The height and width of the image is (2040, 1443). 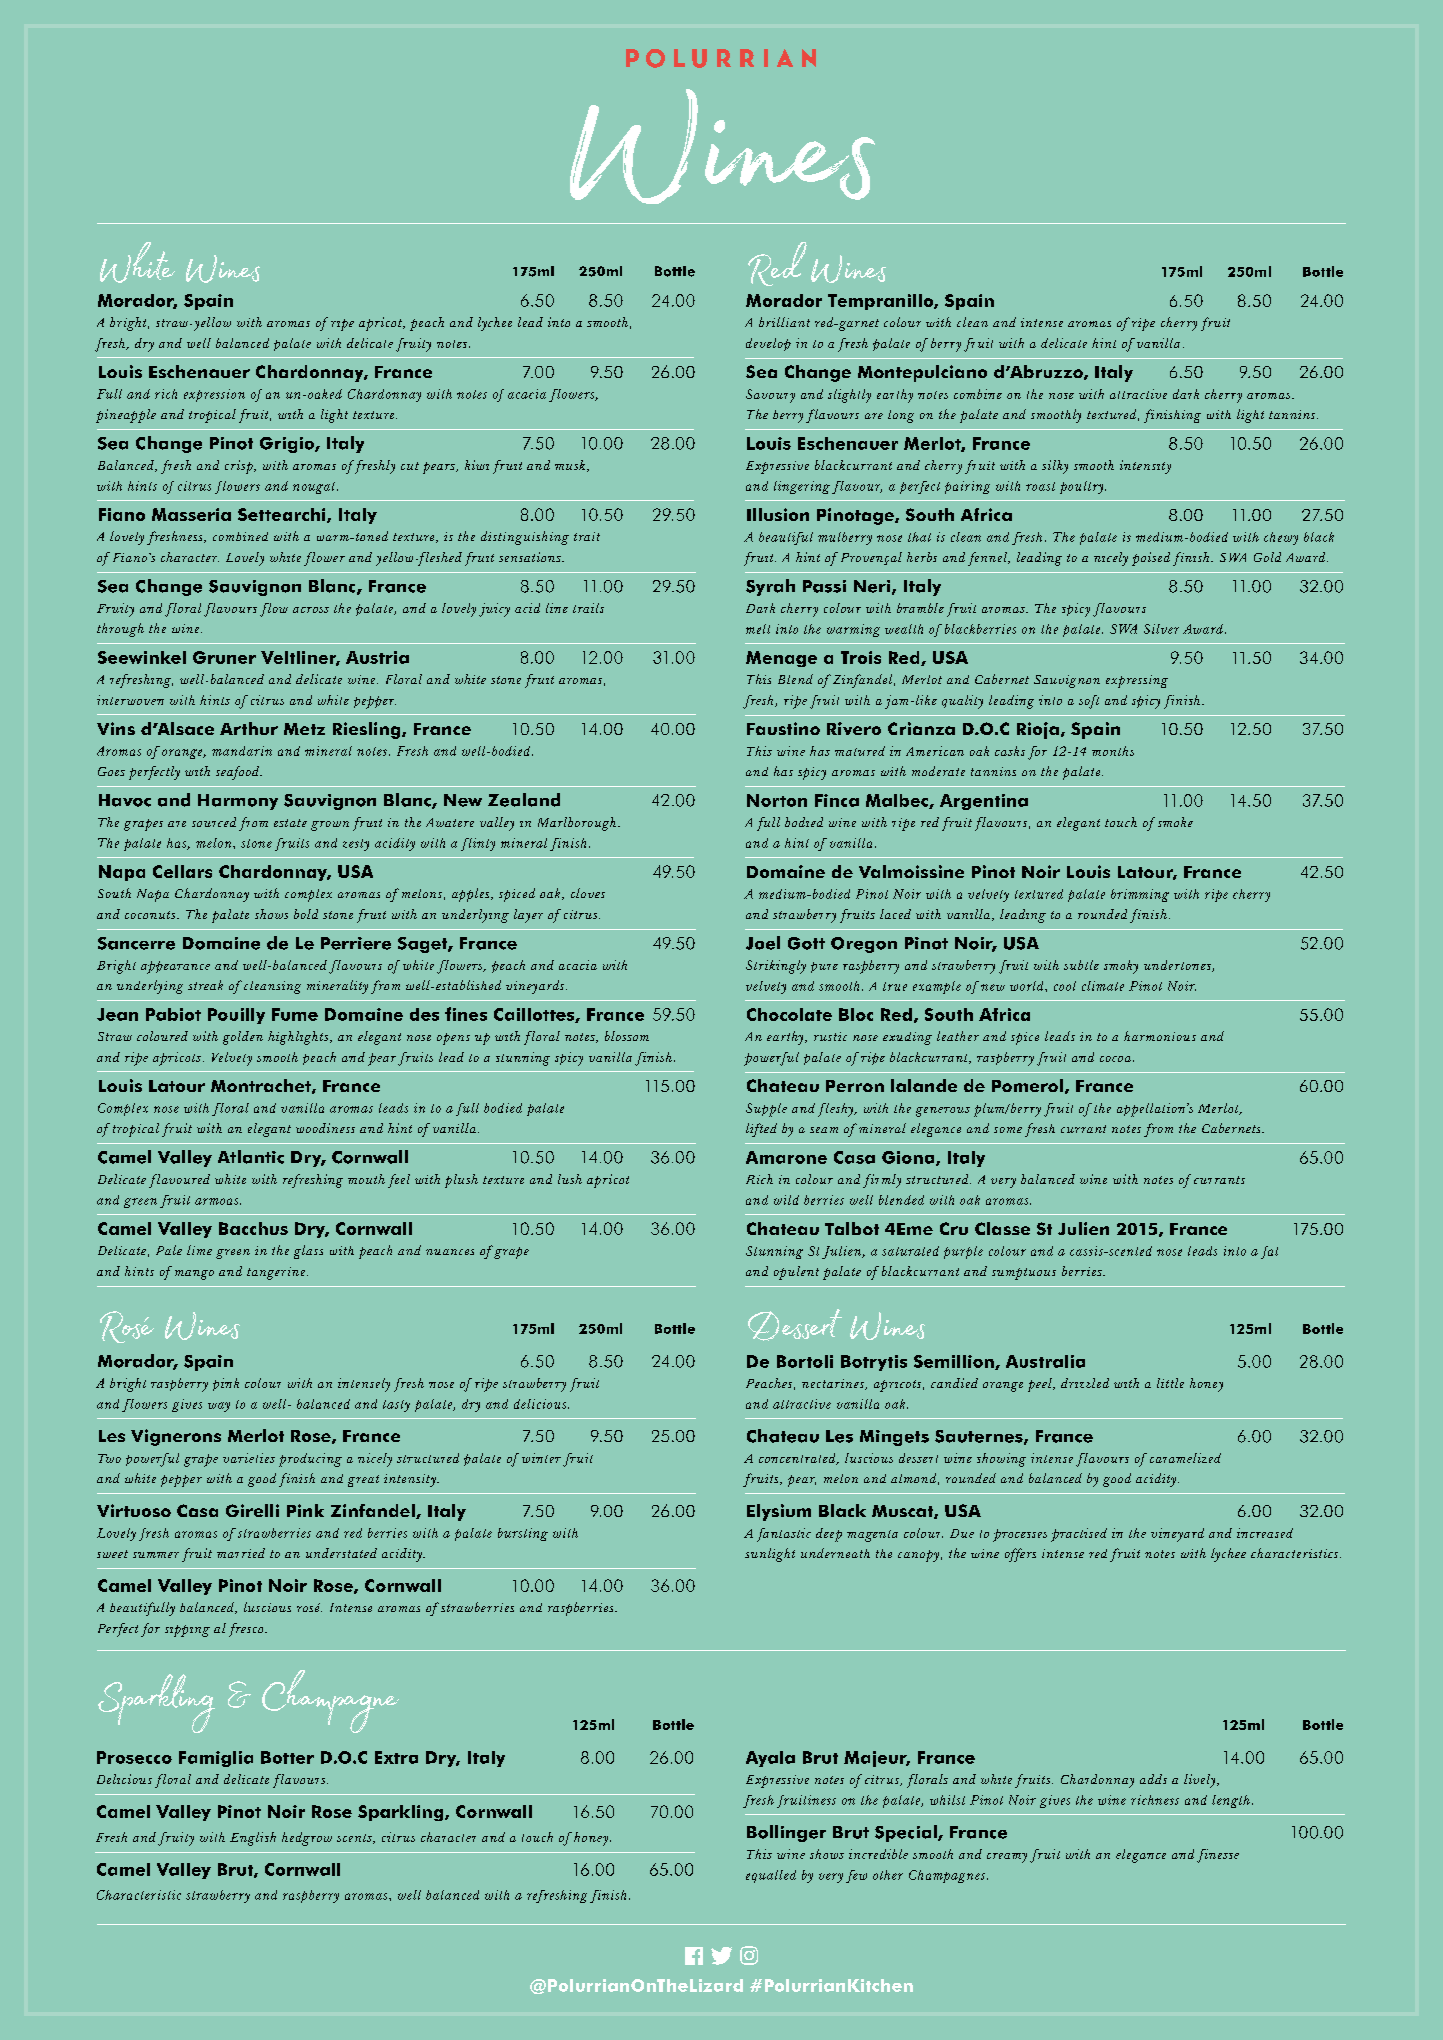 What do you see at coordinates (214, 395) in the image?
I see `expression` at bounding box center [214, 395].
